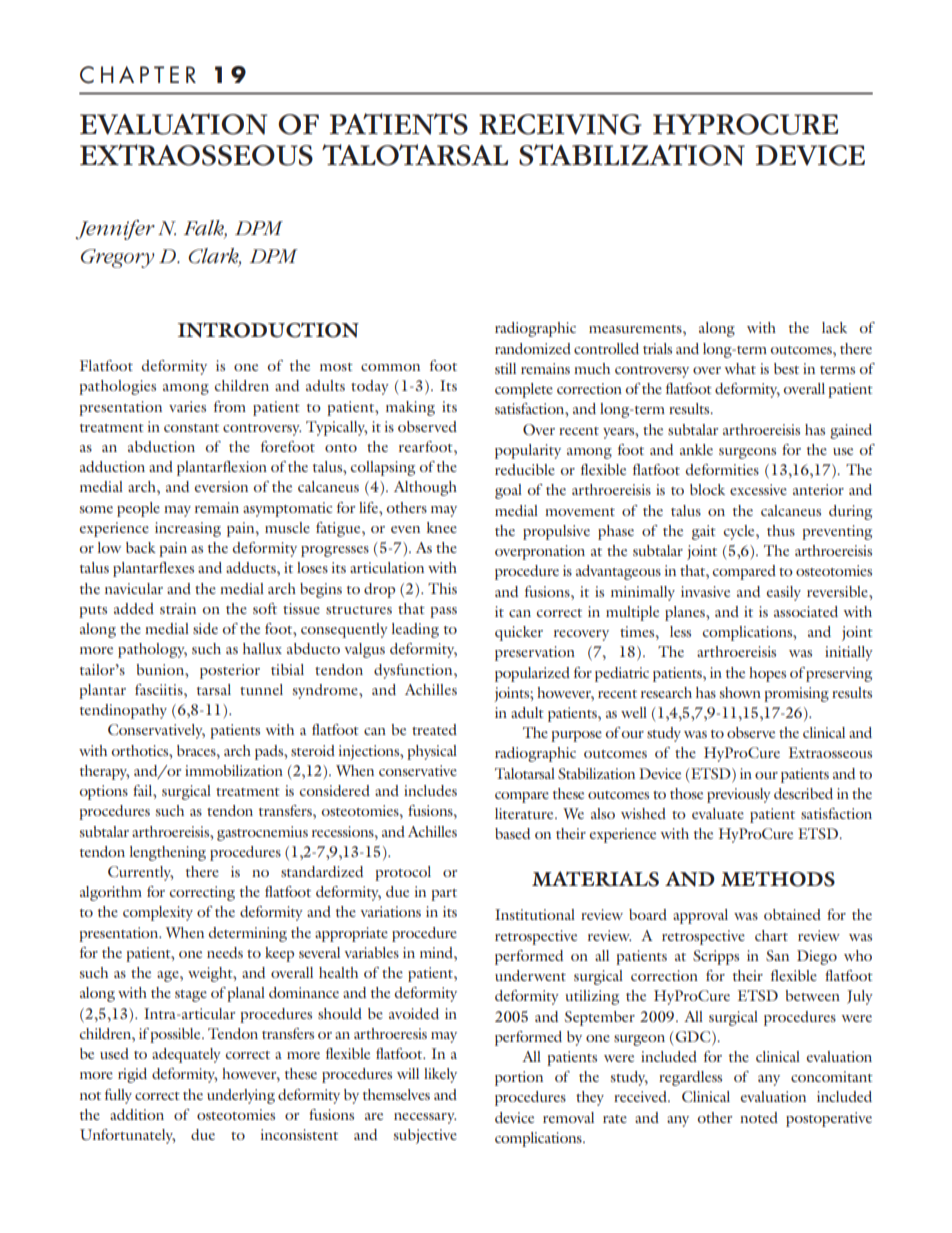  Describe the element at coordinates (519, 633) in the document. I see `quicker` at that location.
